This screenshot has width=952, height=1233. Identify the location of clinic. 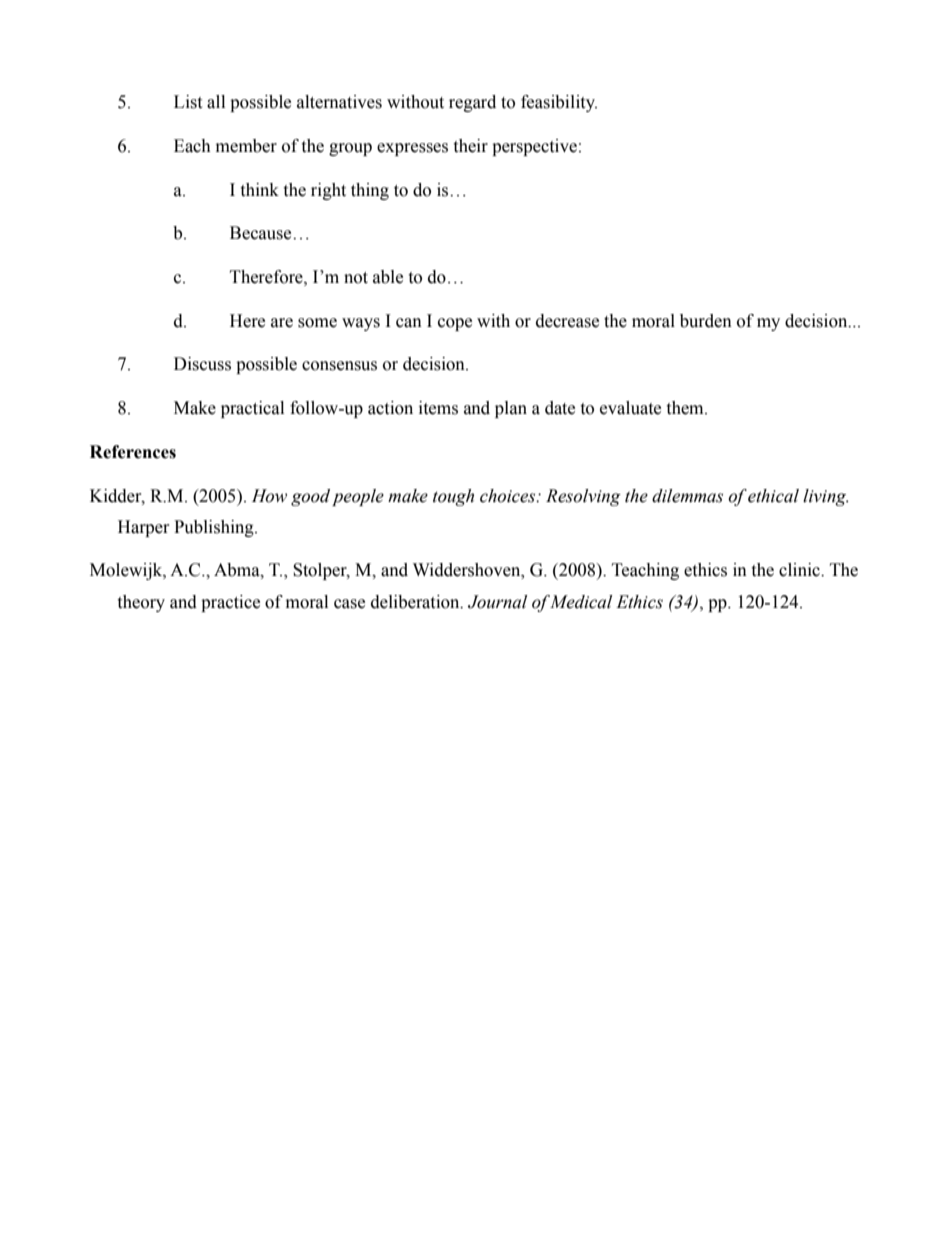
(800, 570).
